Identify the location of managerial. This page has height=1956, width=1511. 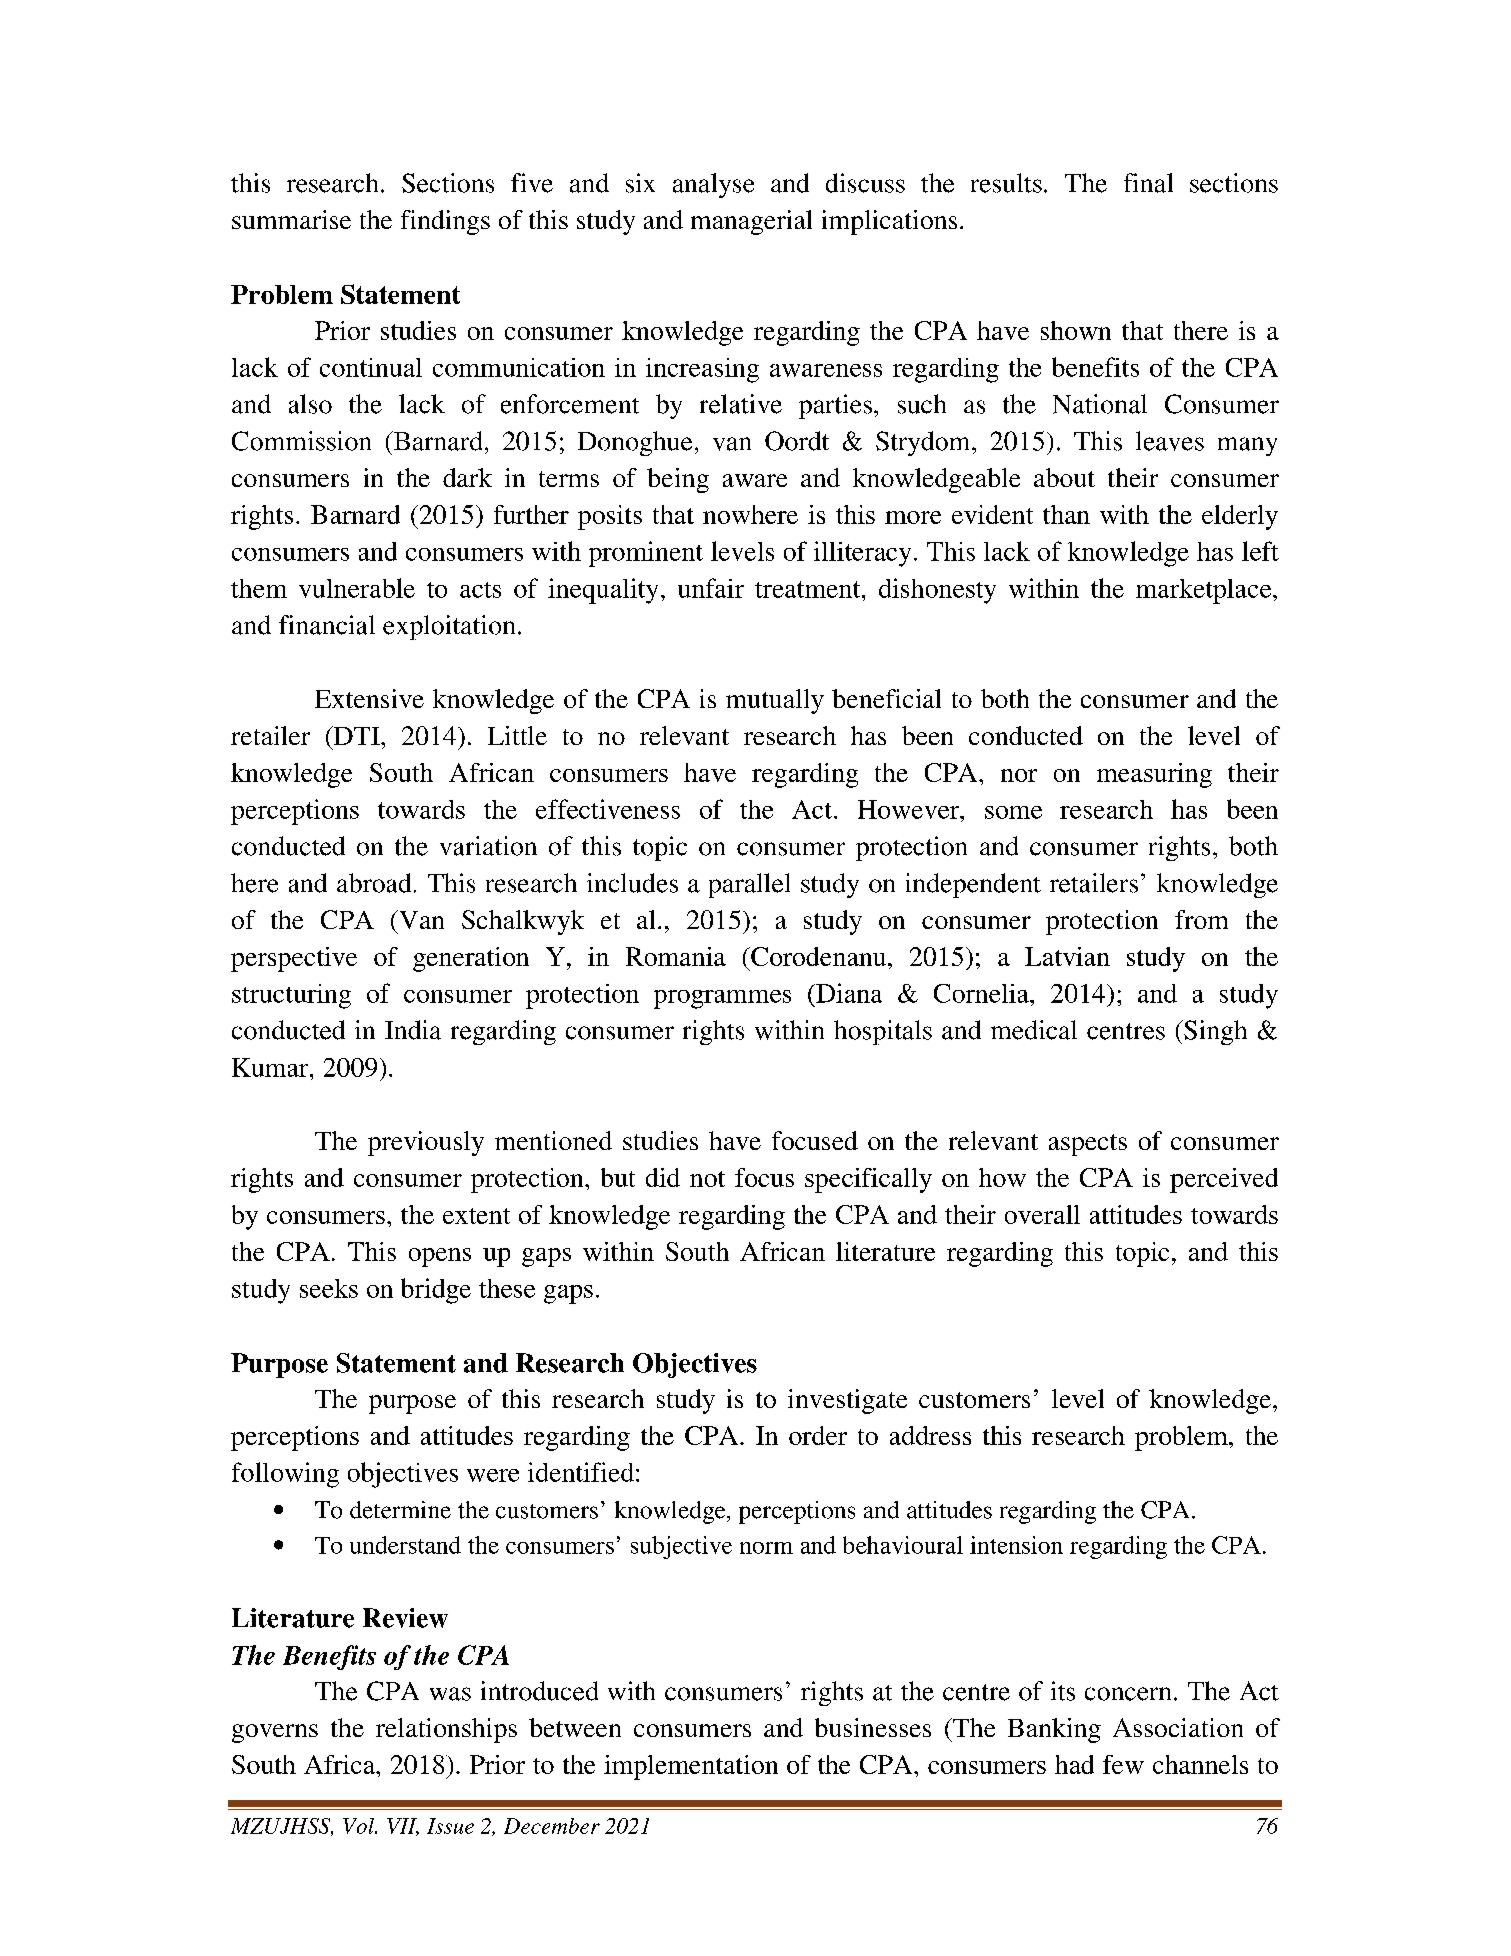
(751, 222).
